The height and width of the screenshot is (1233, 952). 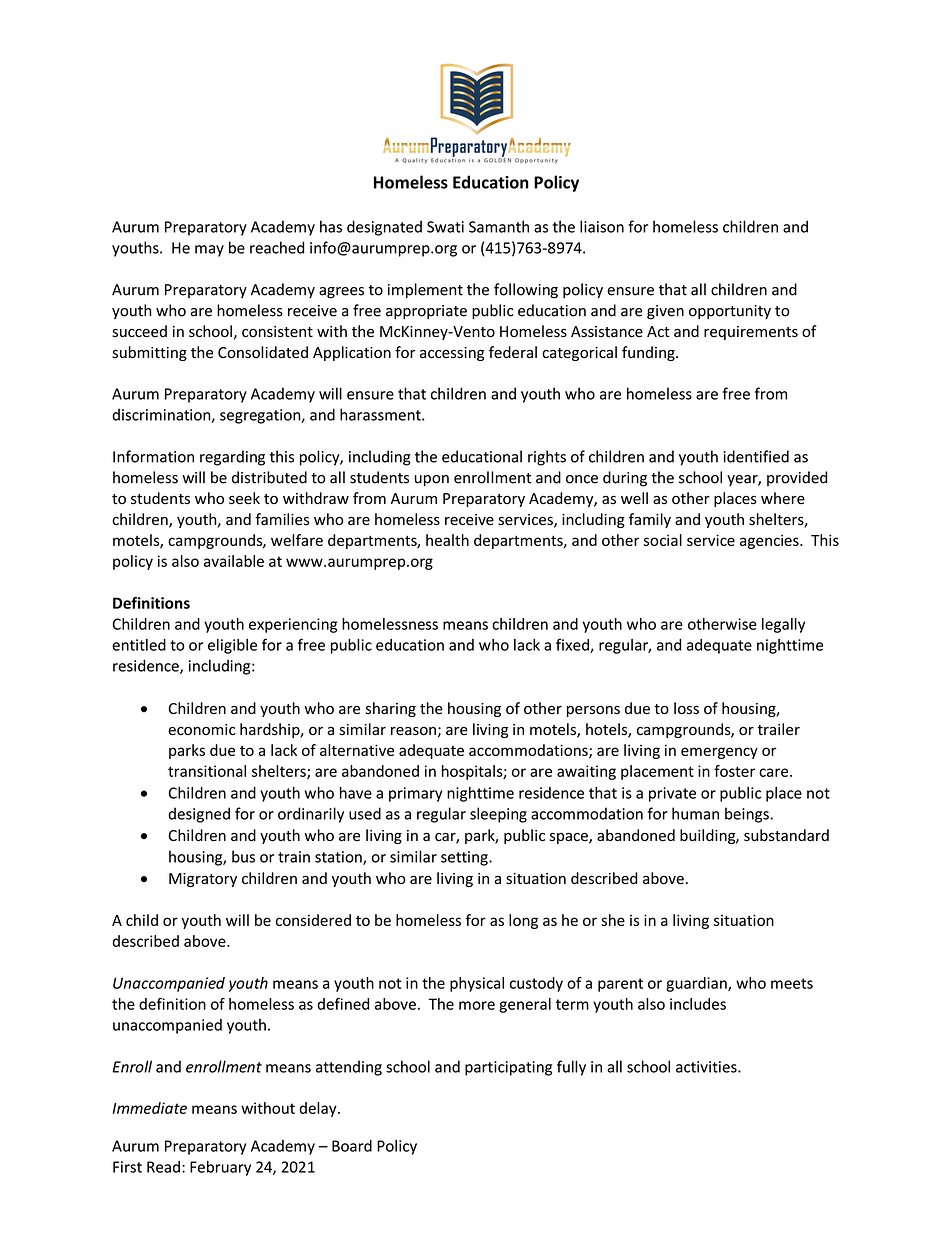 I want to click on GOLDEN, so click(x=497, y=159).
